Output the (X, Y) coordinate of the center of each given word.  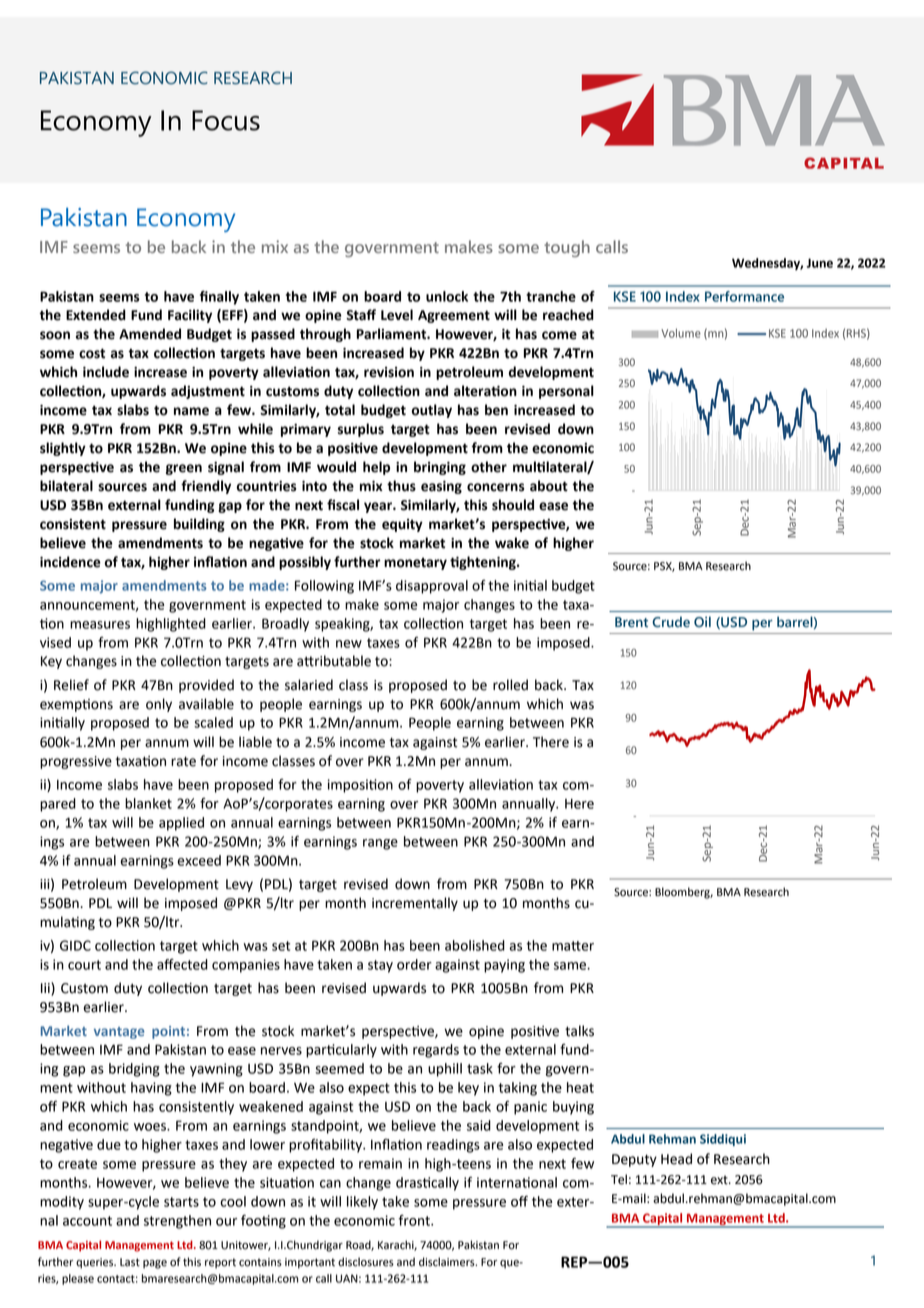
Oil (702, 621)
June (819, 263)
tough (567, 248)
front (415, 1220)
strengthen (177, 1222)
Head (676, 1159)
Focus (226, 120)
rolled (510, 685)
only (159, 705)
